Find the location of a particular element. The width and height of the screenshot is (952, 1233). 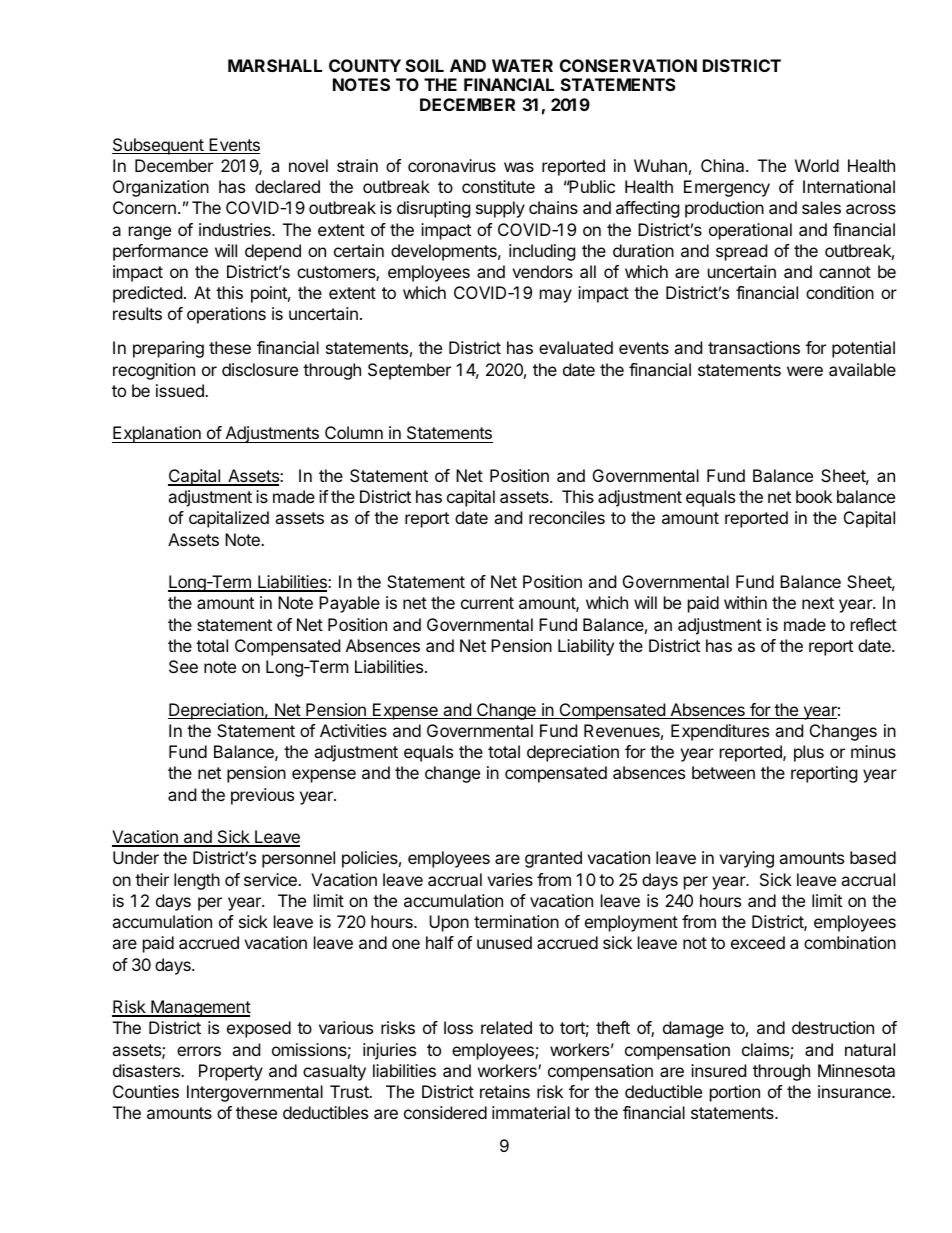

previous is located at coordinates (262, 796).
